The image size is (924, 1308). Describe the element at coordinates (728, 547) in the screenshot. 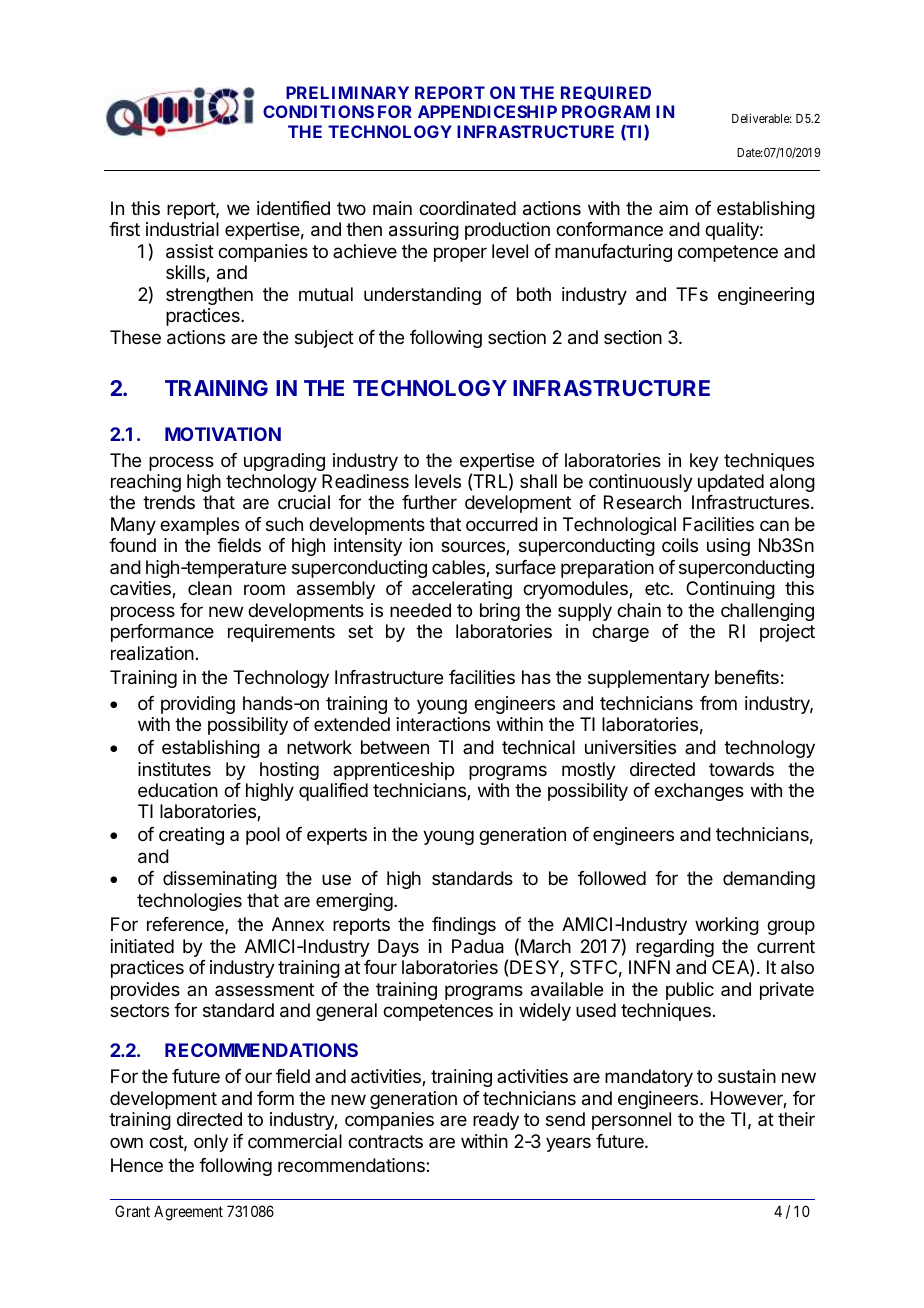

I see `using` at that location.
